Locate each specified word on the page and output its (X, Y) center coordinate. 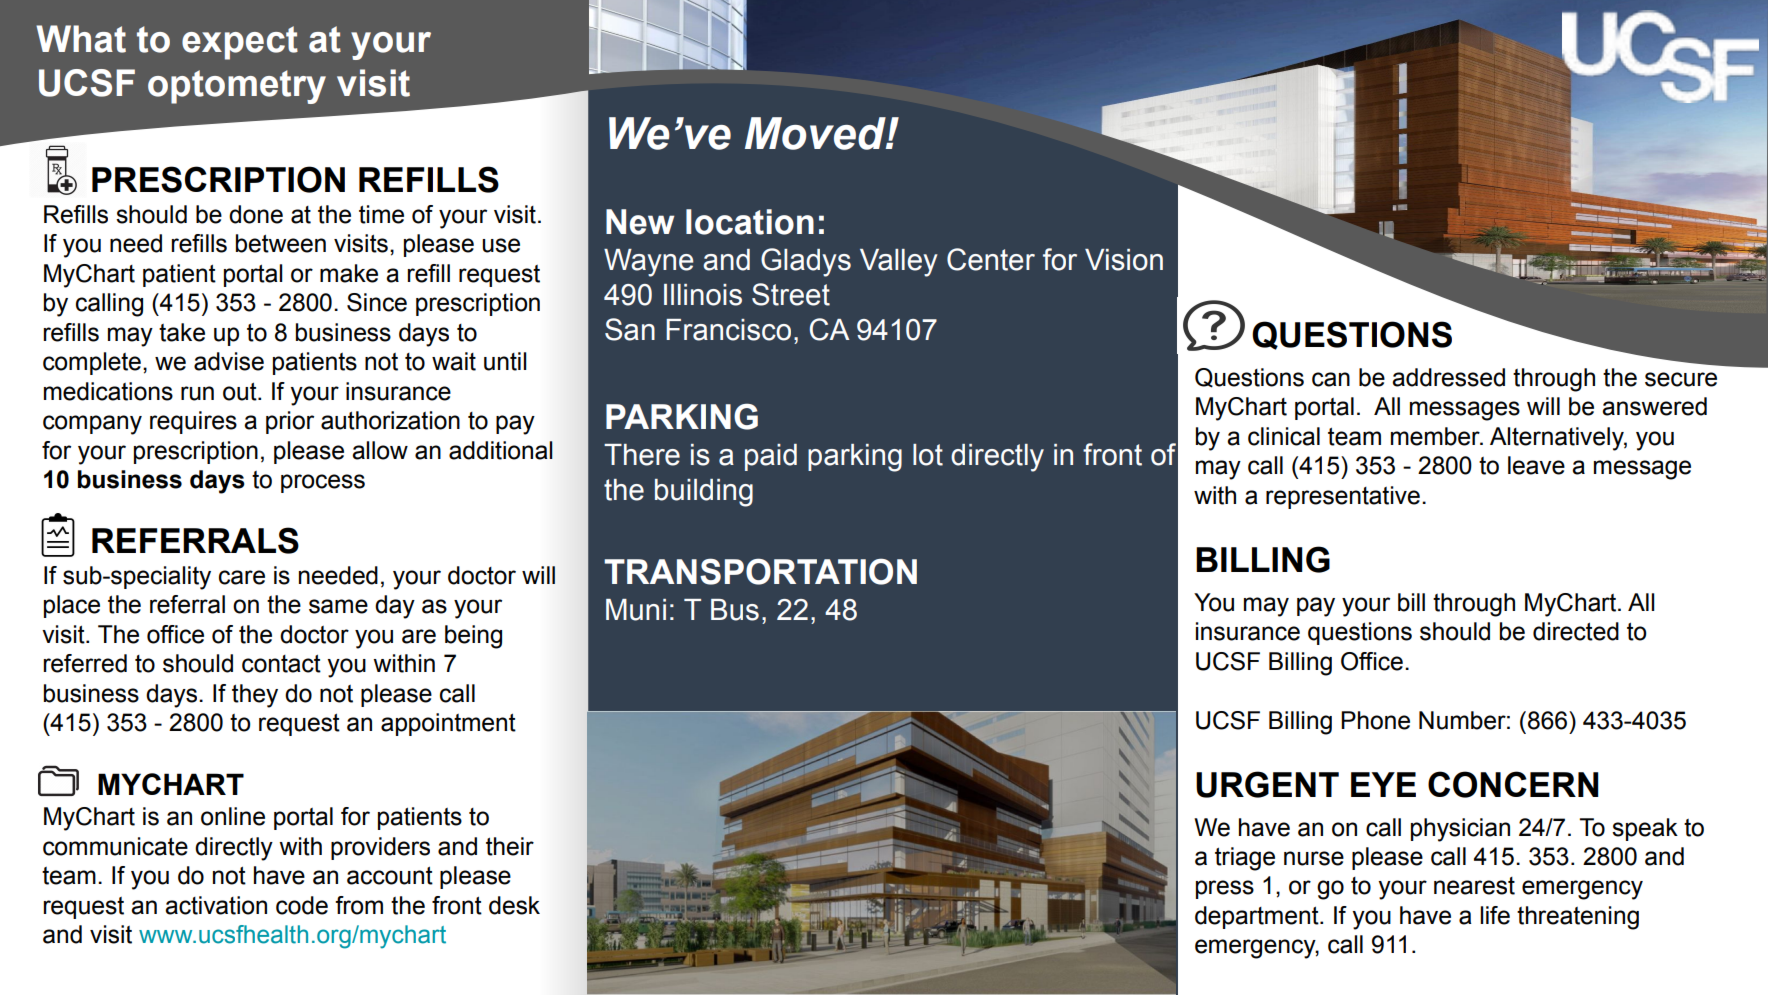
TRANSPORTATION (760, 571)
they (255, 696)
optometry (237, 87)
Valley (899, 263)
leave (1536, 465)
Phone (1375, 720)
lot (928, 455)
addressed (1448, 377)
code (302, 905)
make (349, 273)
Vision (1124, 260)
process (323, 483)
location (750, 222)
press (1225, 889)
